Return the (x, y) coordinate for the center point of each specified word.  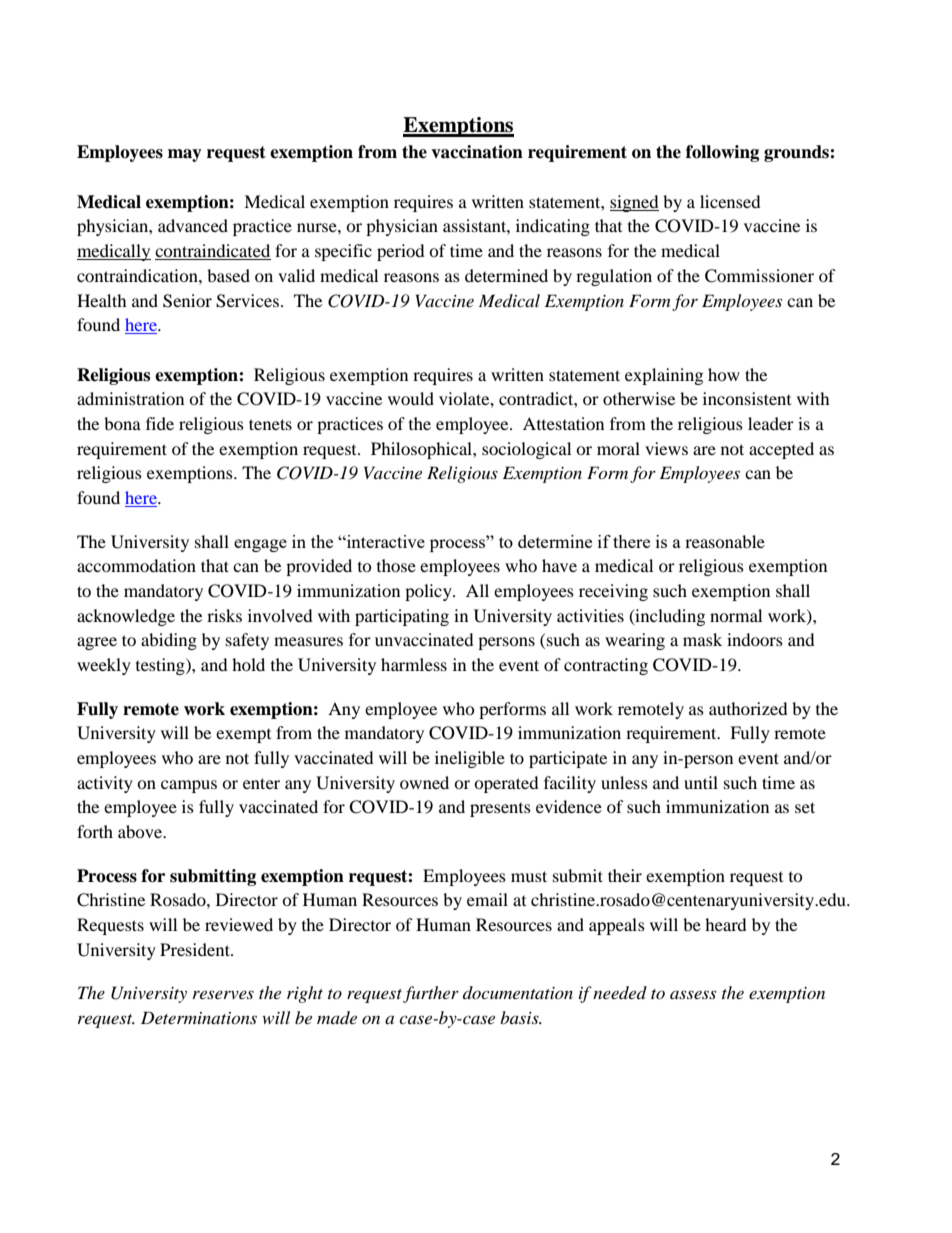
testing (161, 666)
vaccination (477, 152)
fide (160, 423)
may (185, 155)
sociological (526, 450)
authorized (748, 708)
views (666, 448)
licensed (730, 201)
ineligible (470, 759)
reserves (223, 994)
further (431, 994)
